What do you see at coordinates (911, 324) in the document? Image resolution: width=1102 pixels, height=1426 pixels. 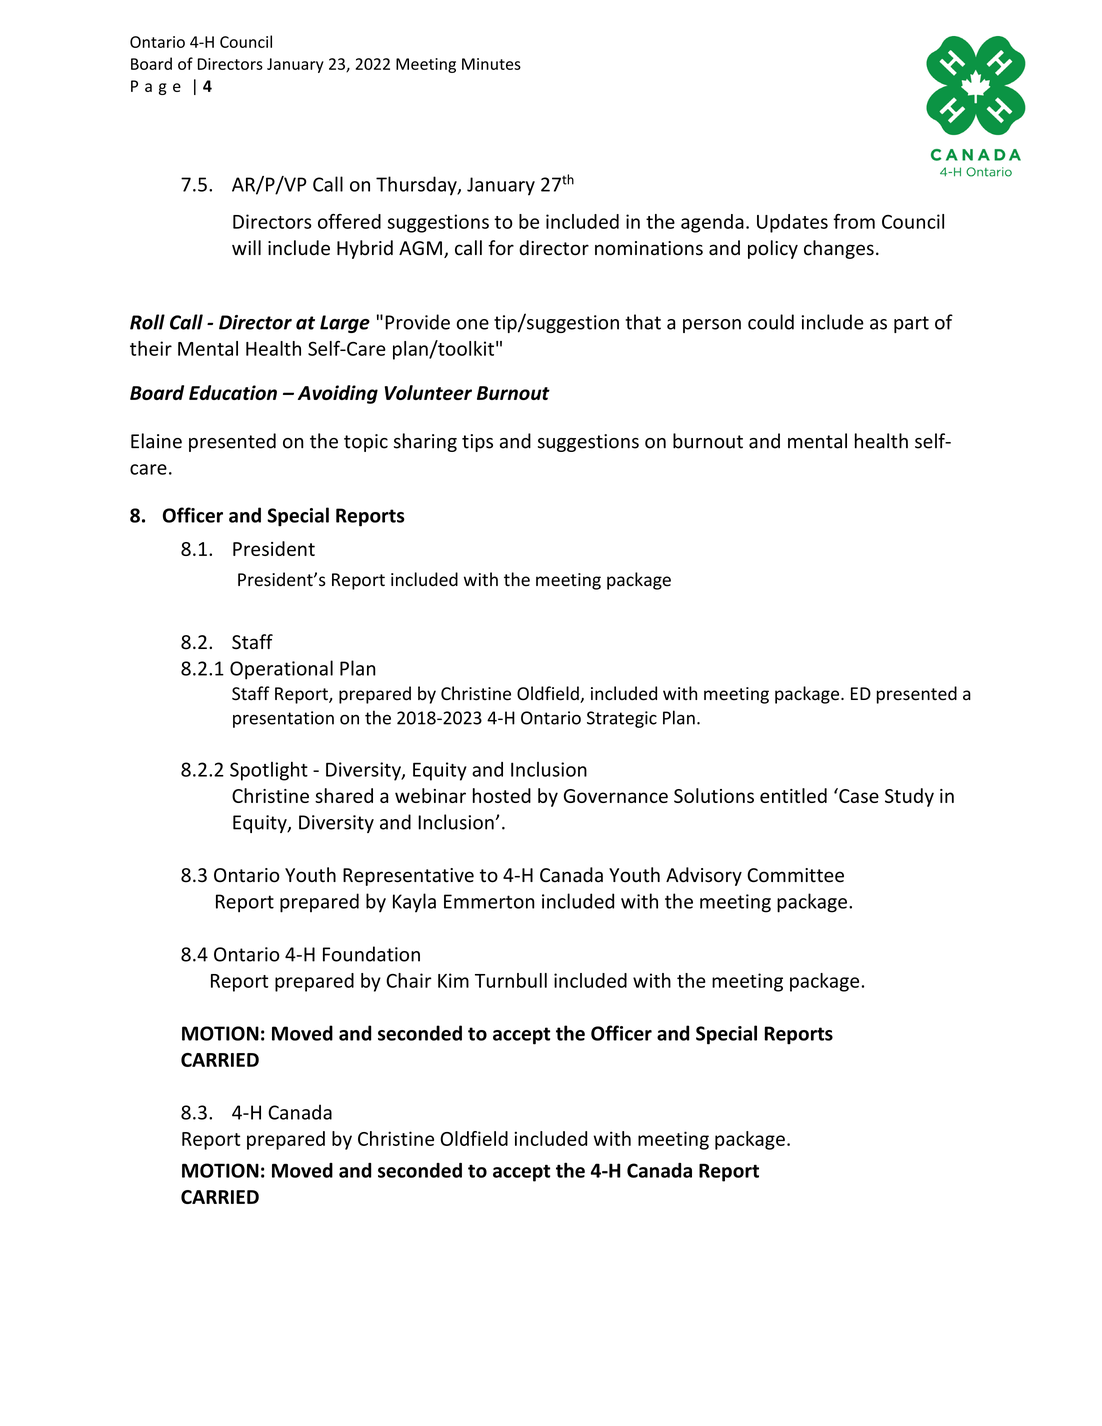 I see `part` at bounding box center [911, 324].
